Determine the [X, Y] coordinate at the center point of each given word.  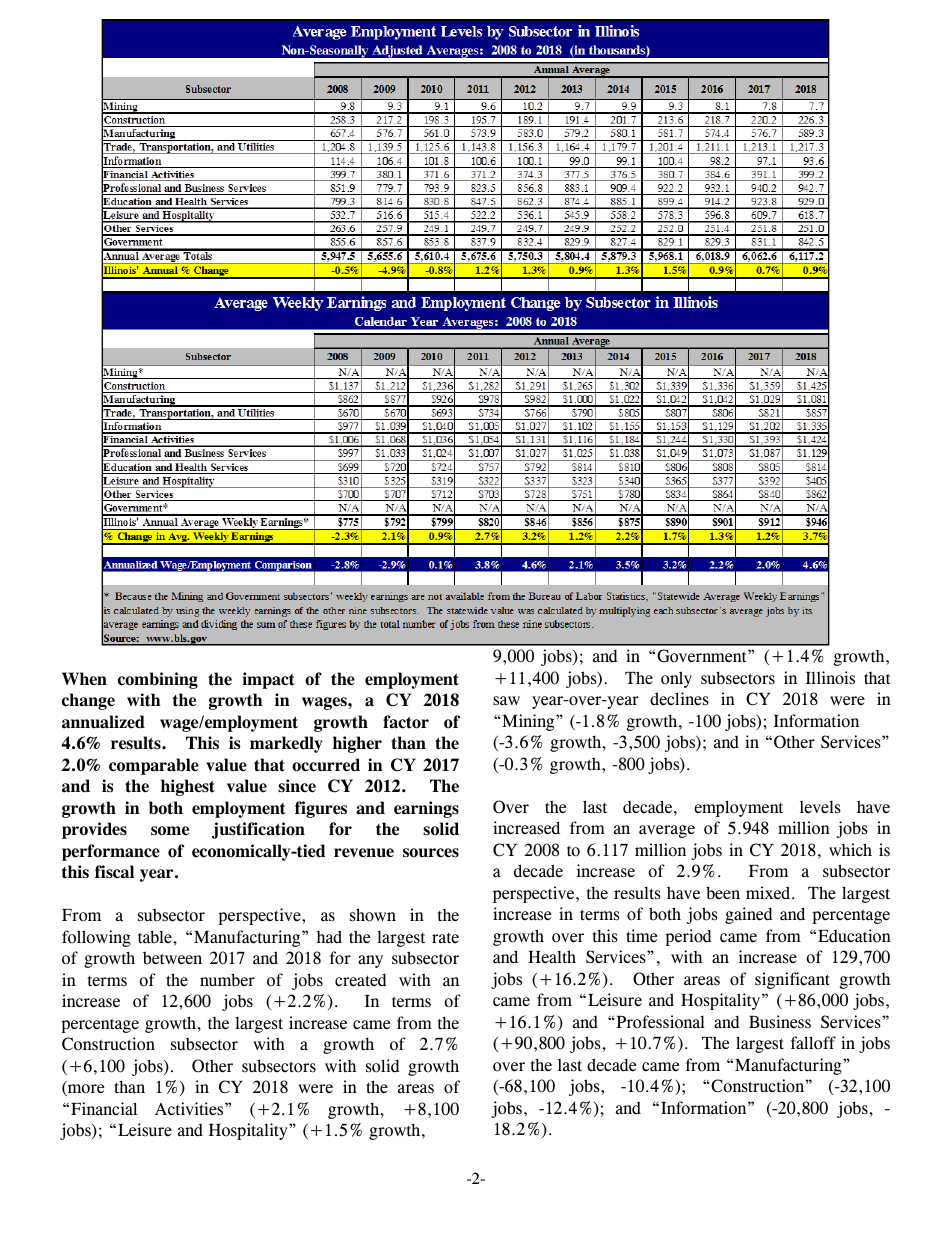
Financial [104, 1109]
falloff [813, 1043]
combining [158, 680]
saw [506, 701]
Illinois [830, 678]
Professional [659, 1022]
